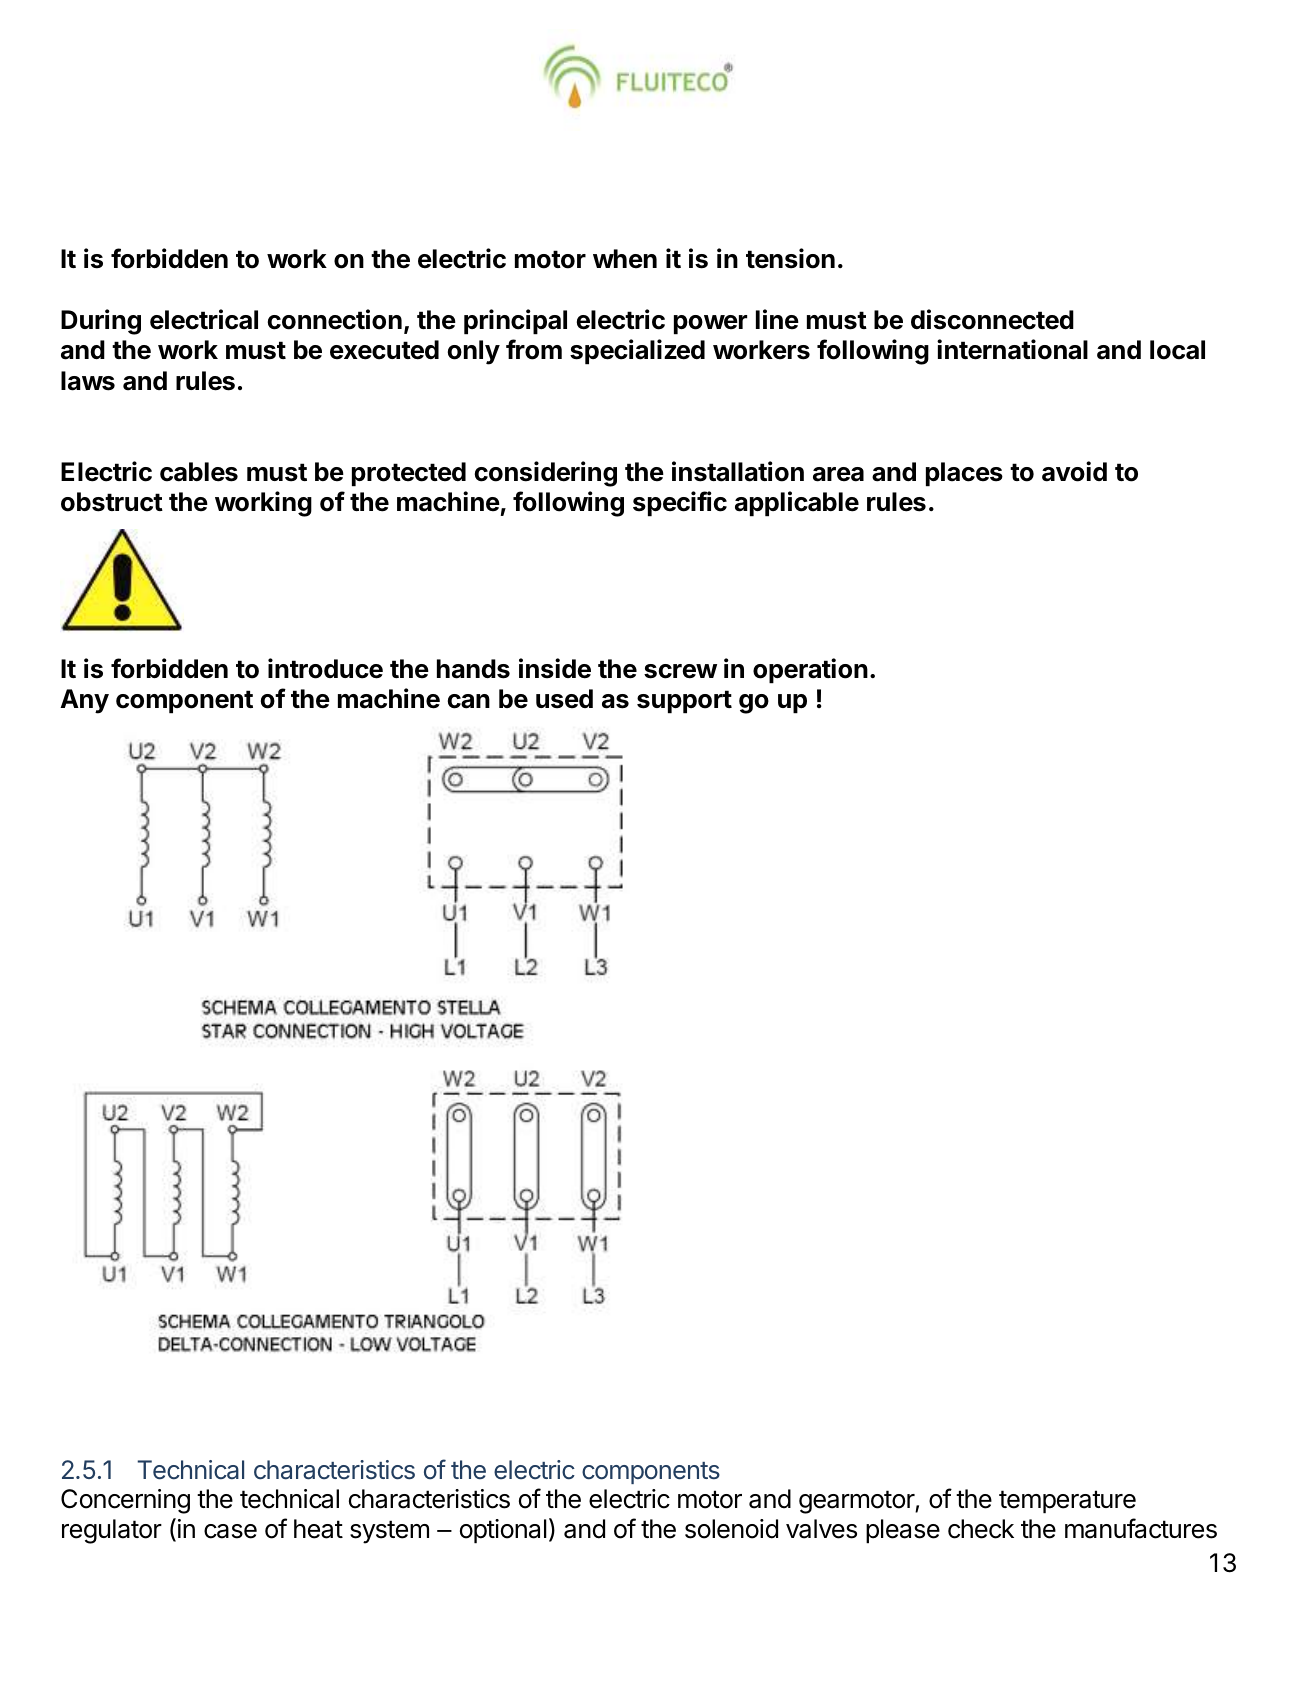  What do you see at coordinates (125, 1501) in the screenshot?
I see `Concerning` at bounding box center [125, 1501].
